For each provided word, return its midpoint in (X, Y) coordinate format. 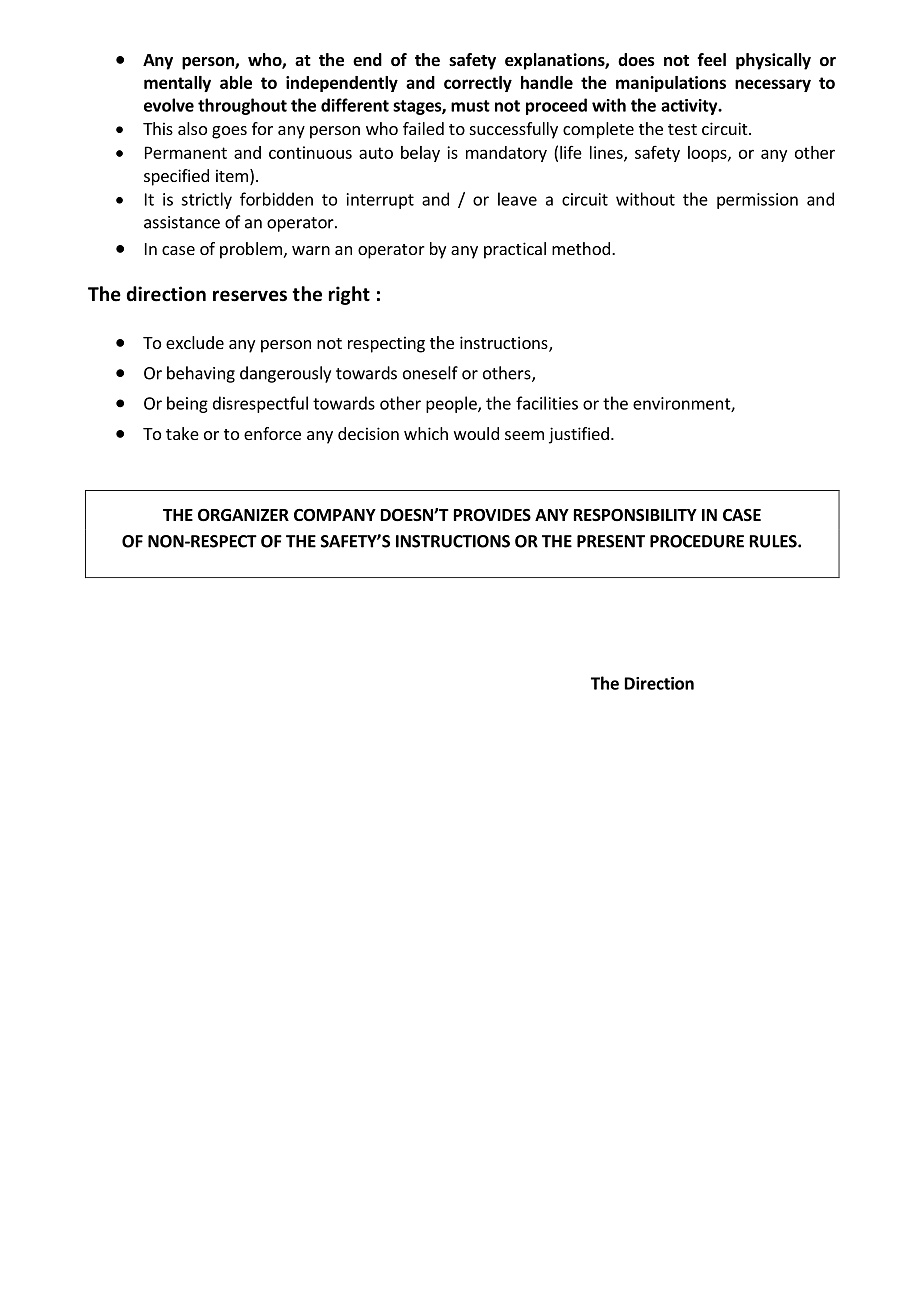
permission (757, 201)
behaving (201, 374)
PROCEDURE (697, 541)
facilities (547, 403)
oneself (430, 373)
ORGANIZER (243, 515)
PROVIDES (492, 515)
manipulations (671, 84)
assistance (182, 222)
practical (515, 250)
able (236, 82)
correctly (478, 84)
